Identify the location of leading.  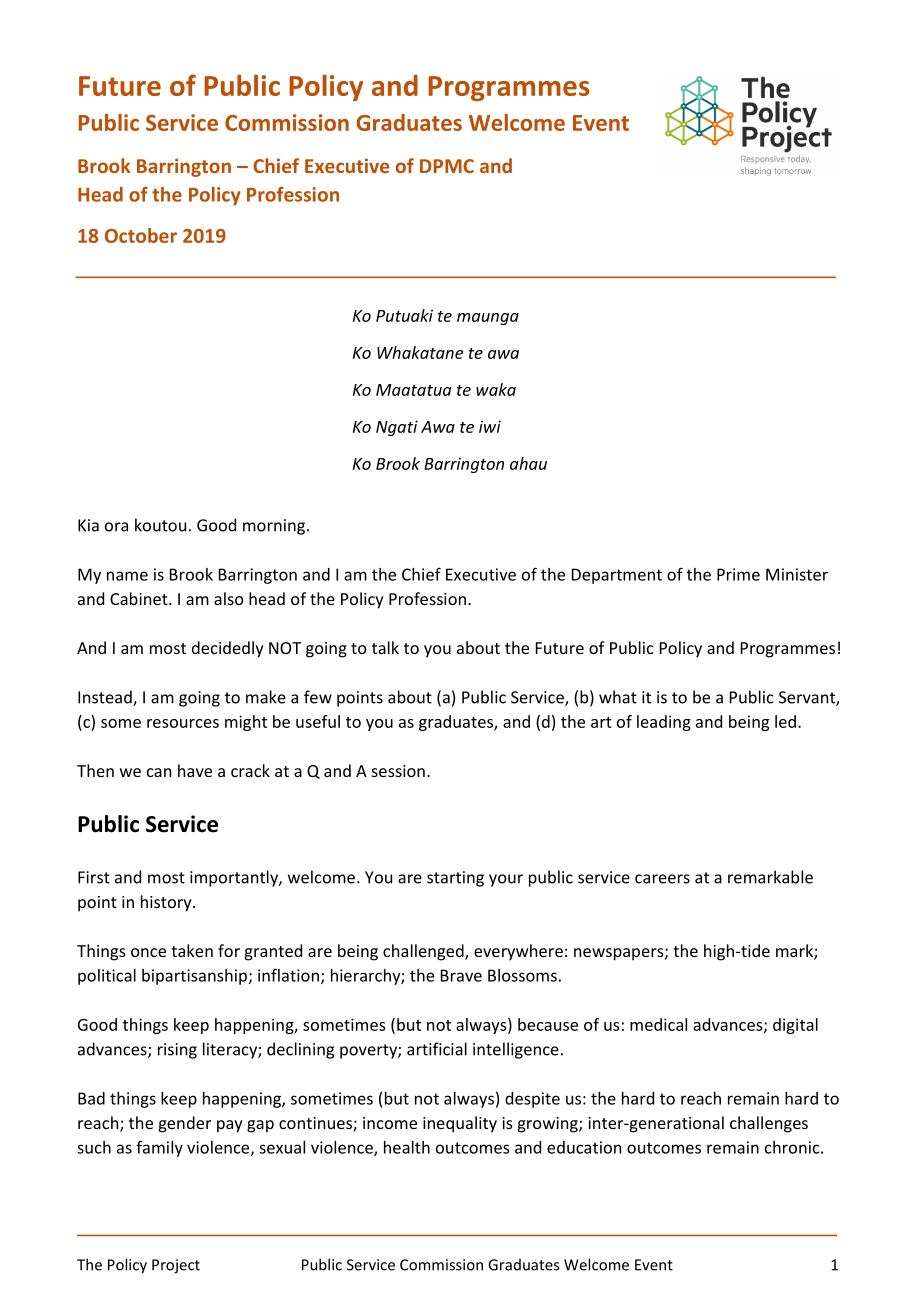
(664, 723).
